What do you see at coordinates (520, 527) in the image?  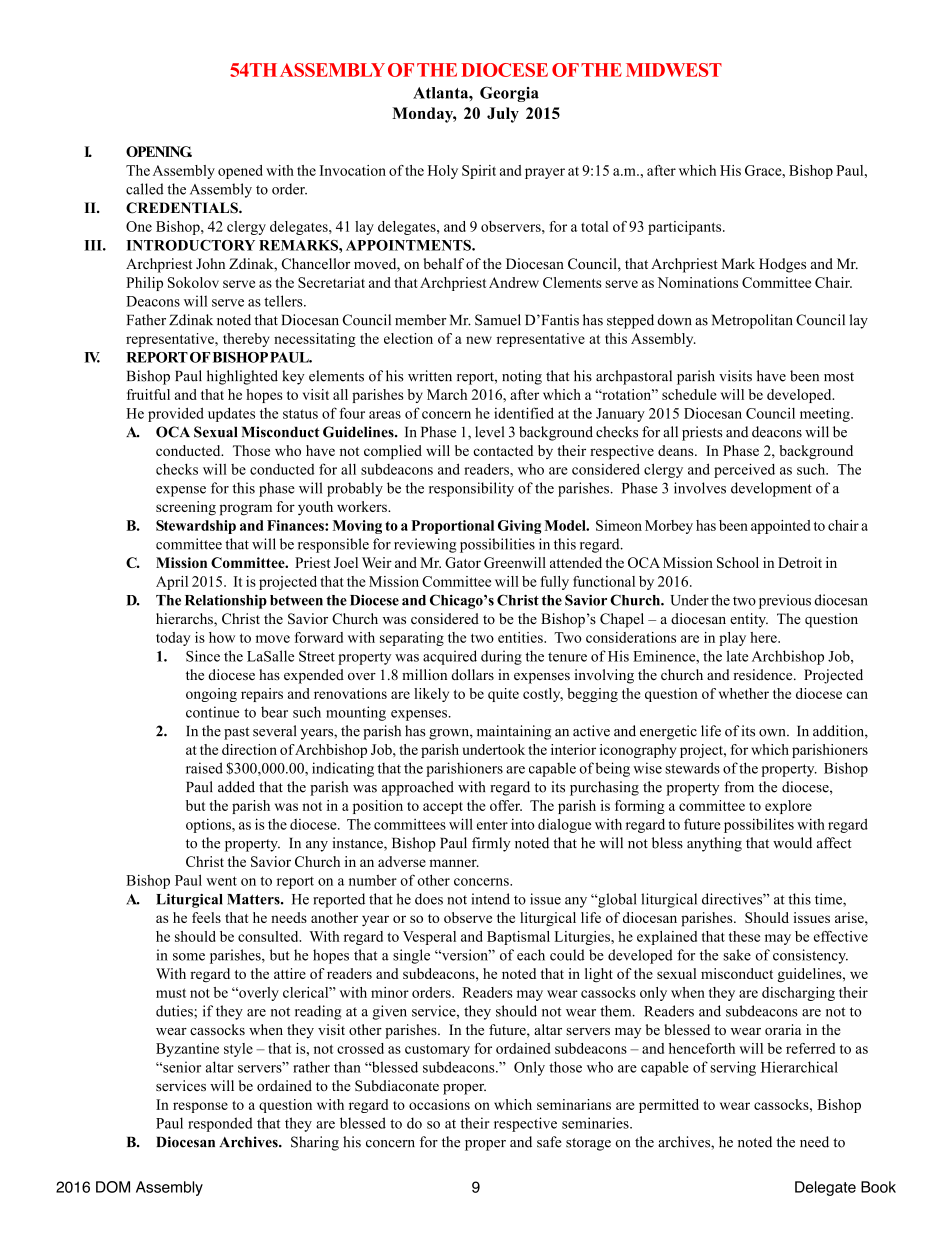 I see `Giving` at bounding box center [520, 527].
